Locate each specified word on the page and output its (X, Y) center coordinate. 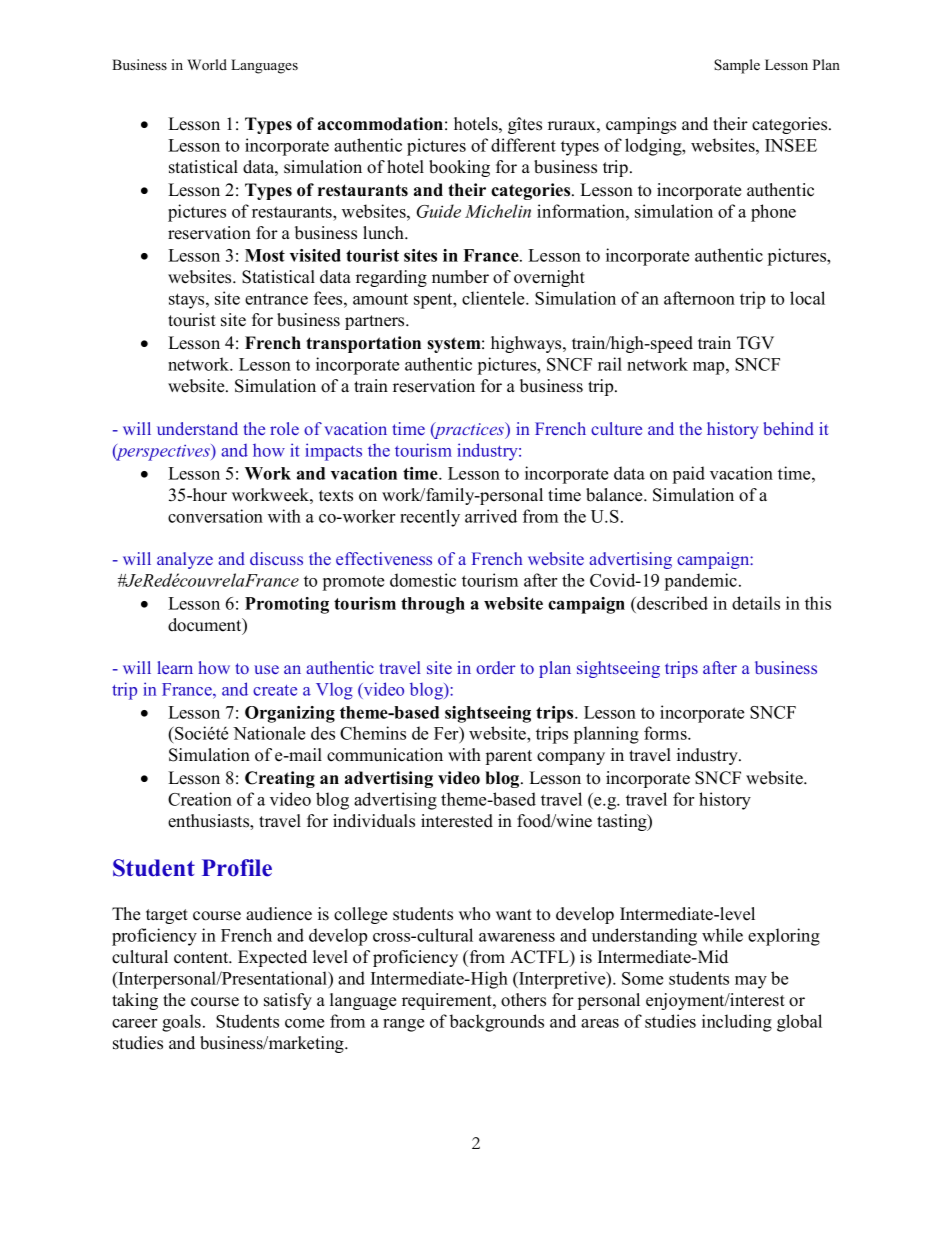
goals (181, 1023)
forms (666, 733)
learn (175, 667)
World (207, 64)
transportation (363, 344)
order (496, 667)
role (284, 428)
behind (788, 428)
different (523, 145)
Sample (737, 66)
